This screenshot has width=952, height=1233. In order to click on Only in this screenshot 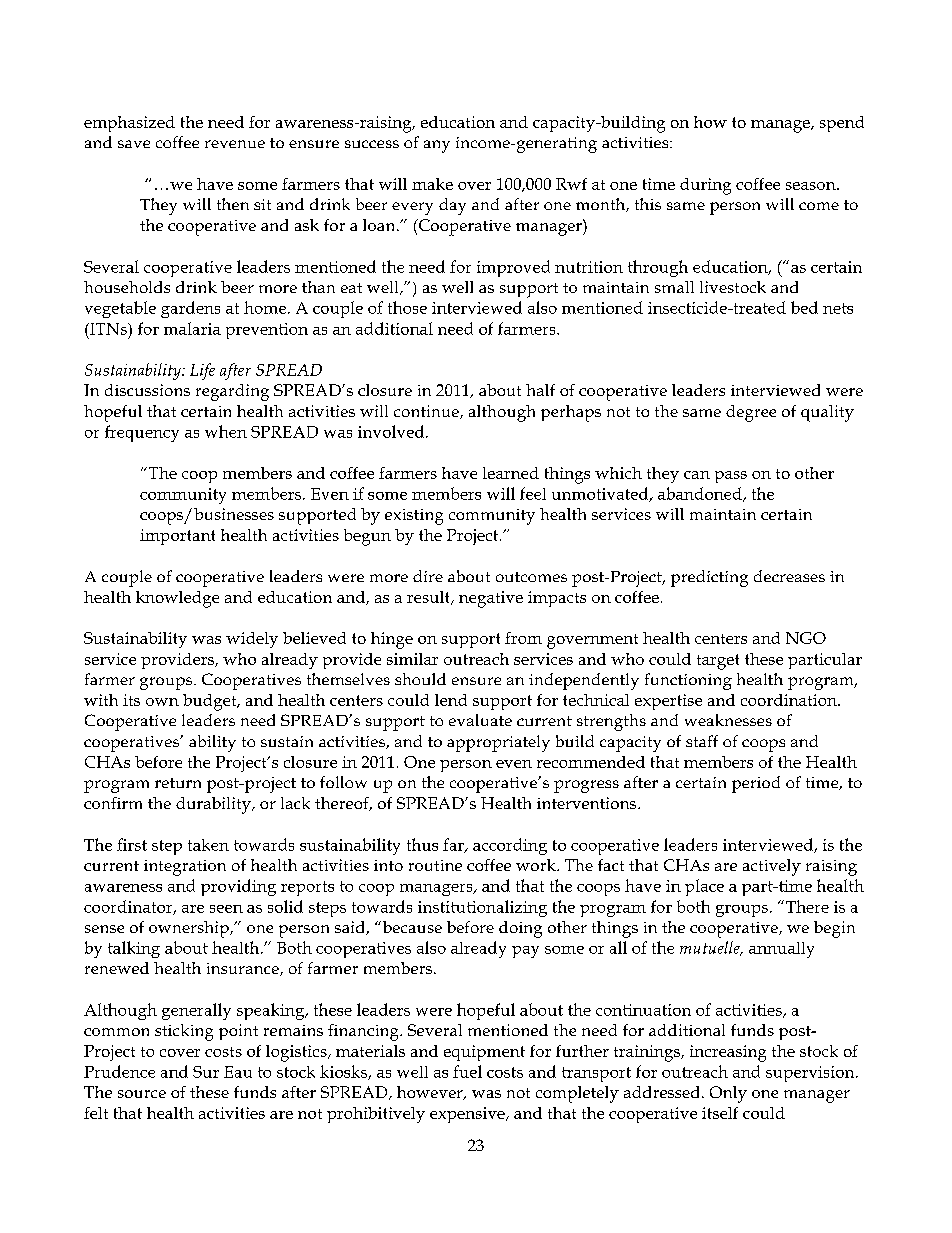, I will do `click(728, 1094)`.
